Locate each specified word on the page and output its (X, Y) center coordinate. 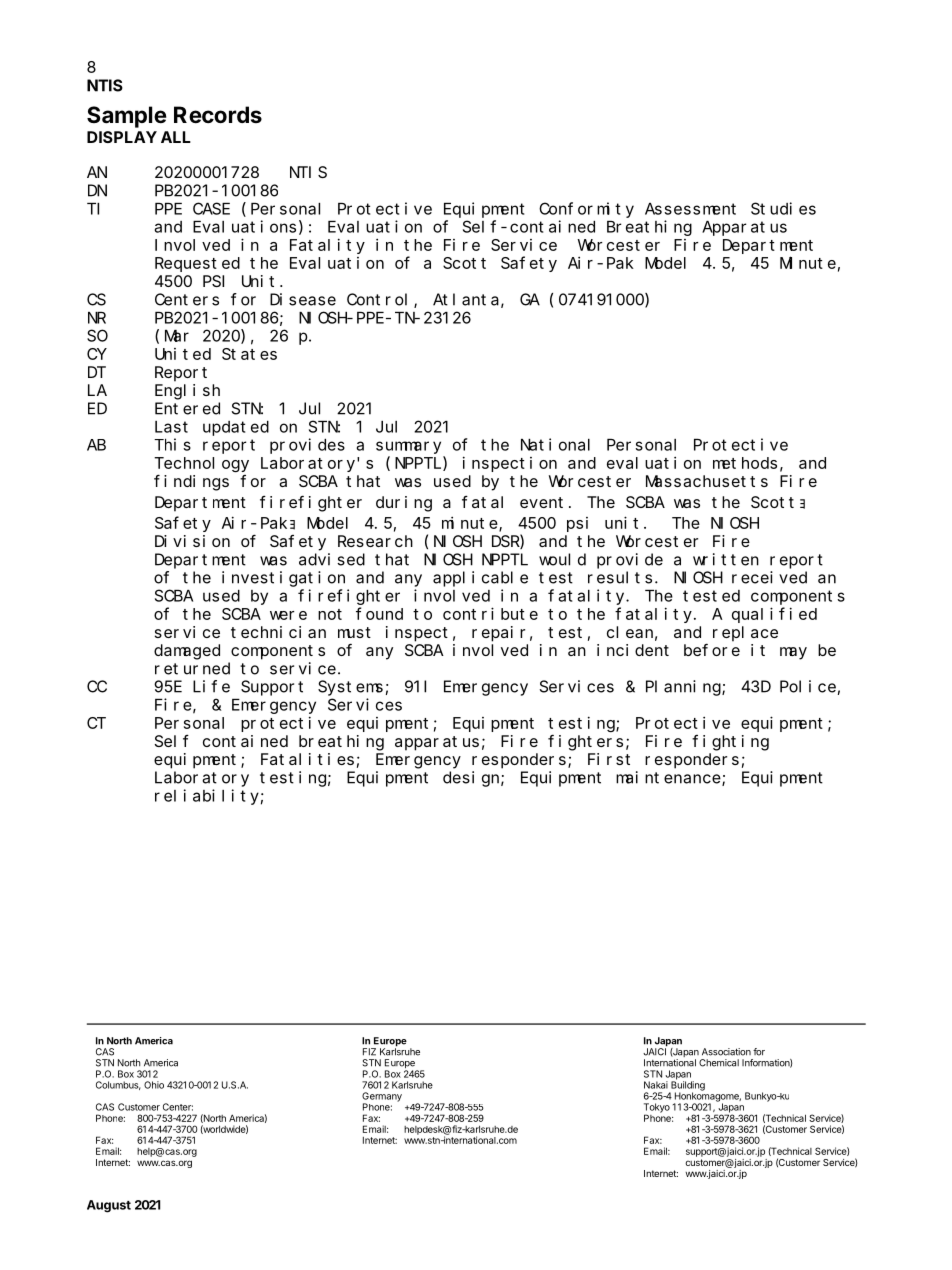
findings (191, 482)
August (109, 1206)
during (404, 504)
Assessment (690, 209)
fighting (730, 743)
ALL (176, 137)
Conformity (586, 210)
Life (211, 686)
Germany (382, 1098)
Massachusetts (707, 481)
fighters (585, 742)
